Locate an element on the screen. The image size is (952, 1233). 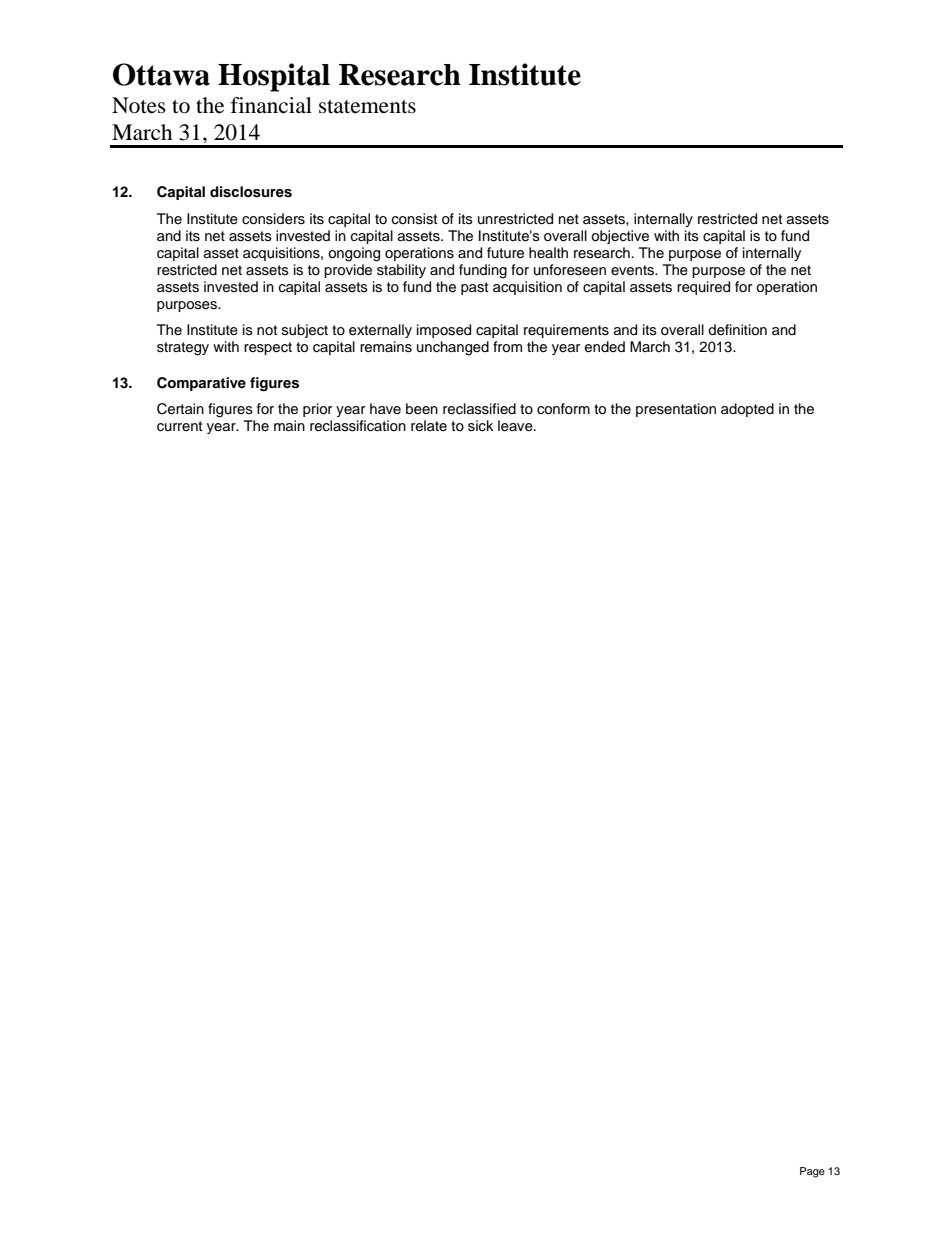
adopted is located at coordinates (747, 410).
